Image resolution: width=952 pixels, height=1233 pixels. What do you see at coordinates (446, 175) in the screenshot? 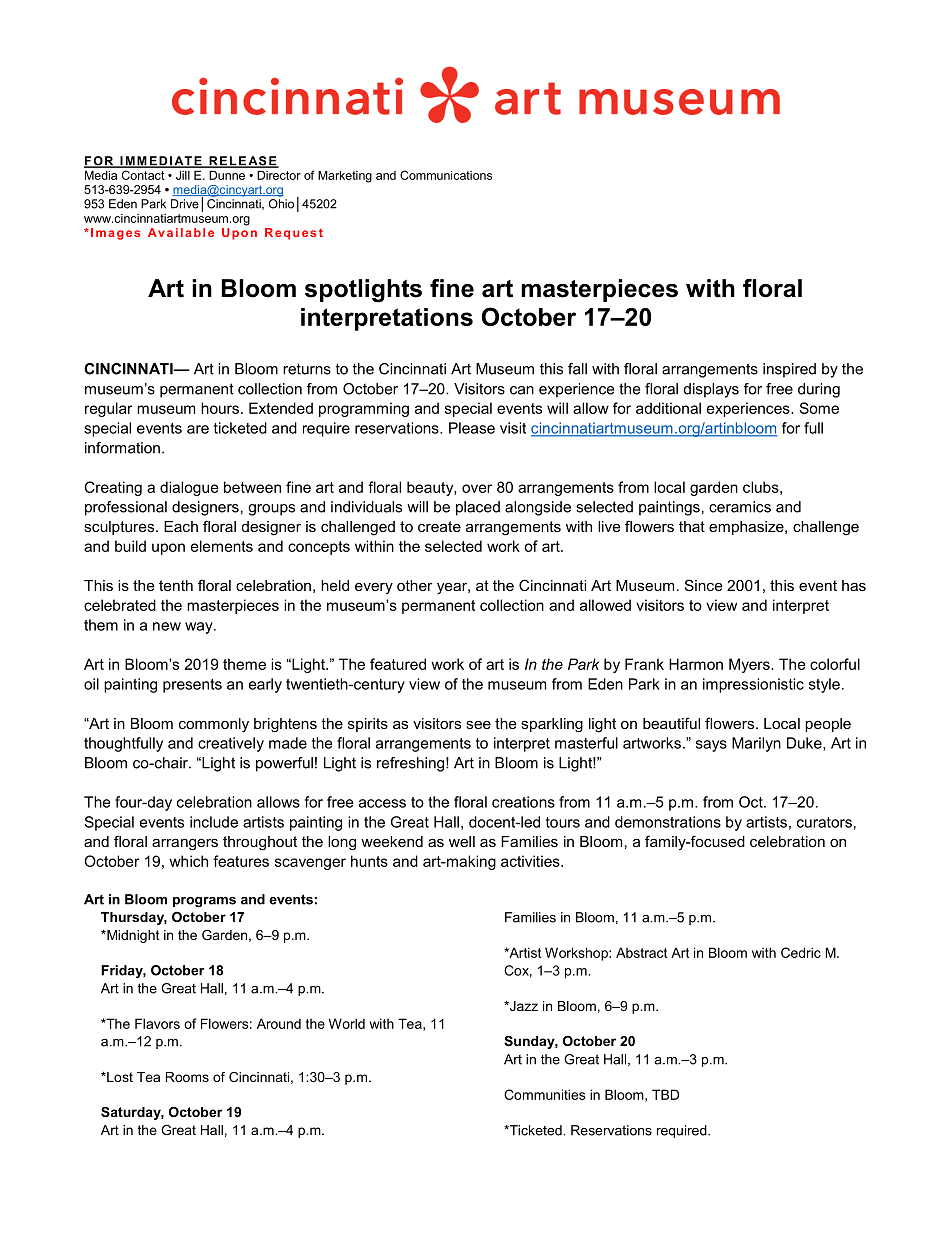
I see `Communications` at bounding box center [446, 175].
